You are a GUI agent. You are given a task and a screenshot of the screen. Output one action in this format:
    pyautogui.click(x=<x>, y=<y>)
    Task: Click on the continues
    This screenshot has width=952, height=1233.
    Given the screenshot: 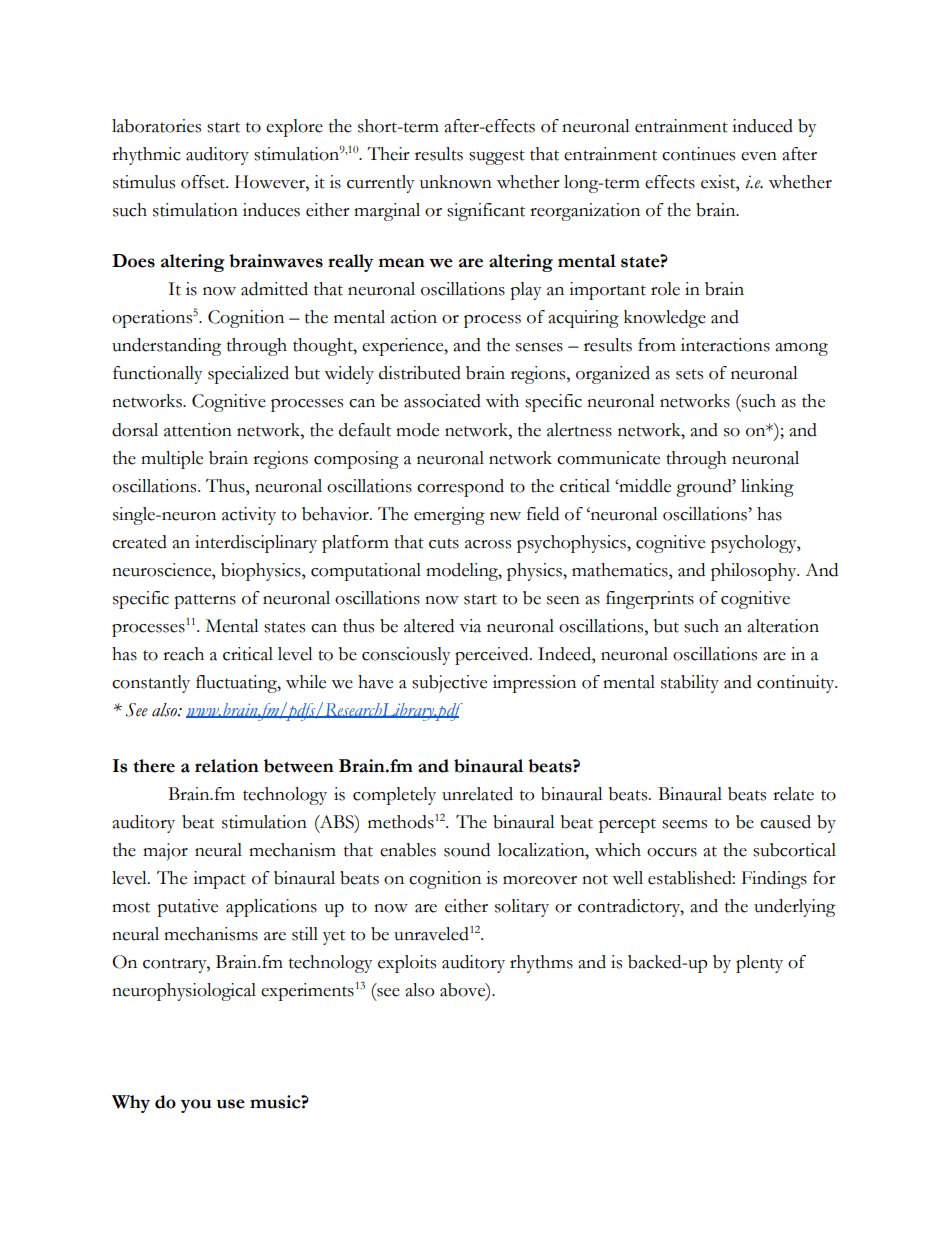 What is the action you would take?
    pyautogui.click(x=698, y=154)
